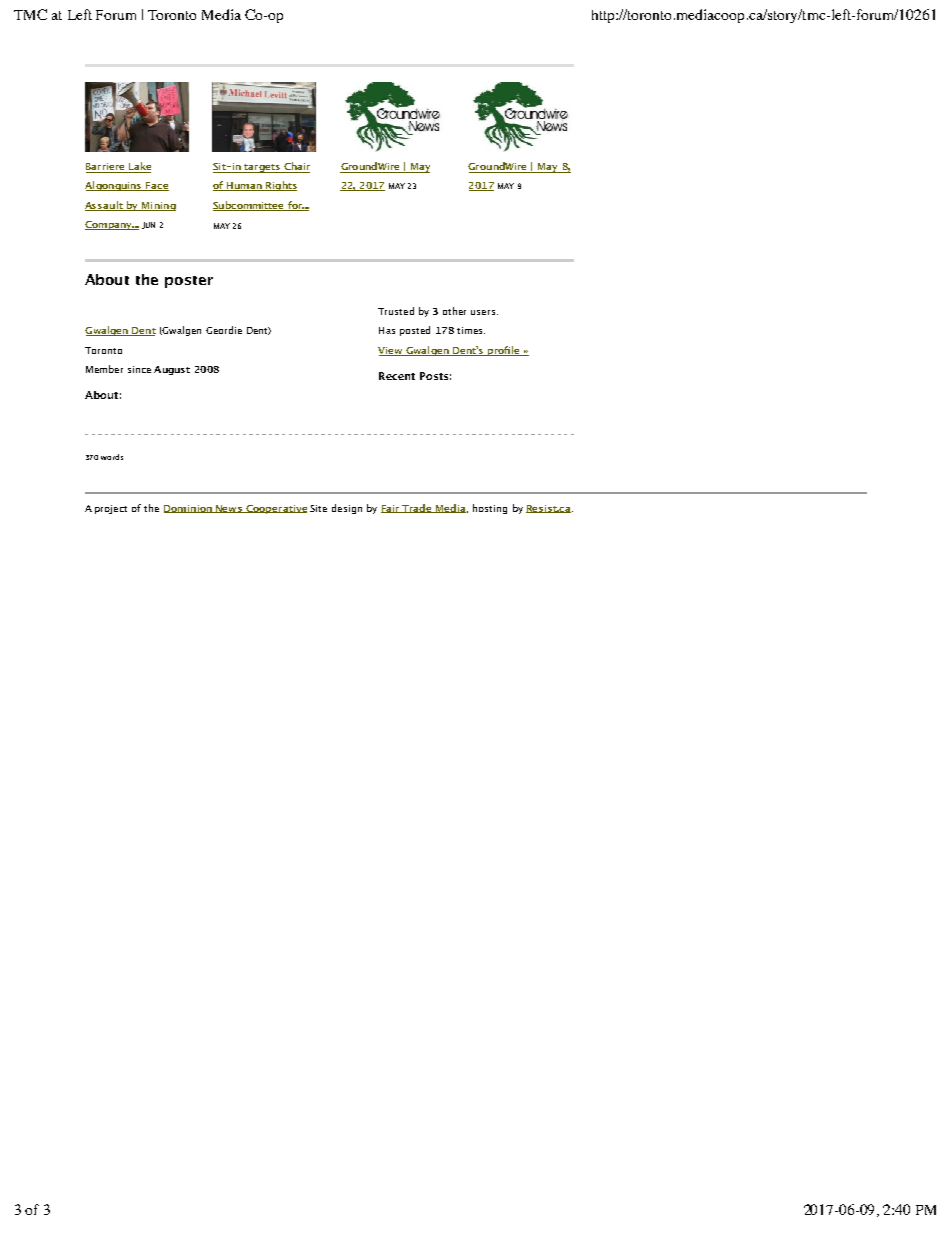 The width and height of the screenshot is (952, 1233). Describe the element at coordinates (454, 311) in the screenshot. I see `other` at that location.
